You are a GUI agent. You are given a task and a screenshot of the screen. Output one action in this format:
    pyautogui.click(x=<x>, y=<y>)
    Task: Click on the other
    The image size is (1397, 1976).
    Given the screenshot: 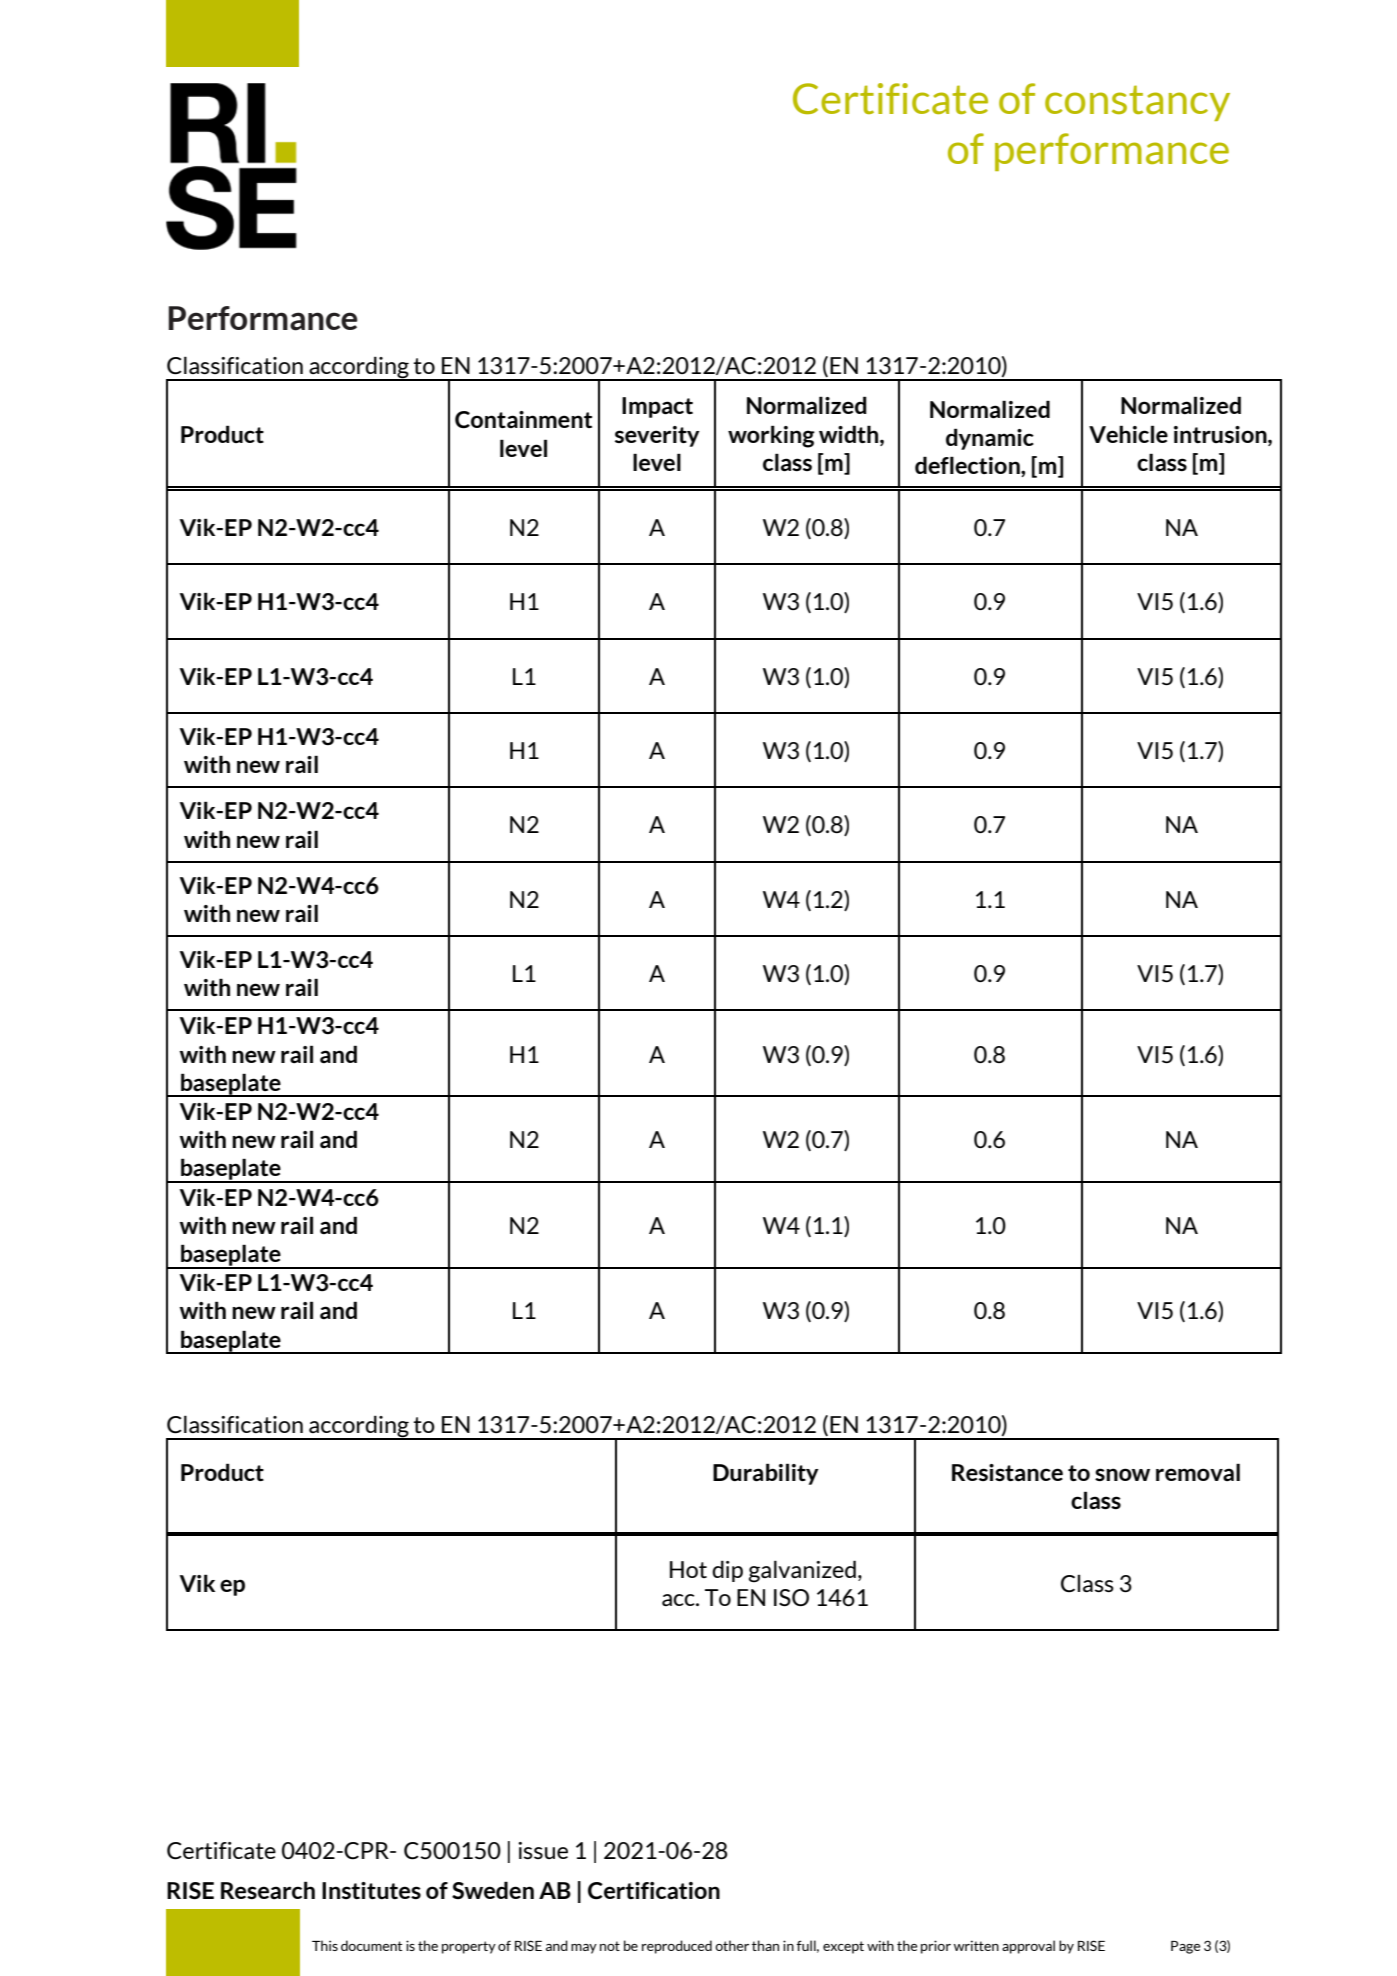 What is the action you would take?
    pyautogui.click(x=732, y=1945)
